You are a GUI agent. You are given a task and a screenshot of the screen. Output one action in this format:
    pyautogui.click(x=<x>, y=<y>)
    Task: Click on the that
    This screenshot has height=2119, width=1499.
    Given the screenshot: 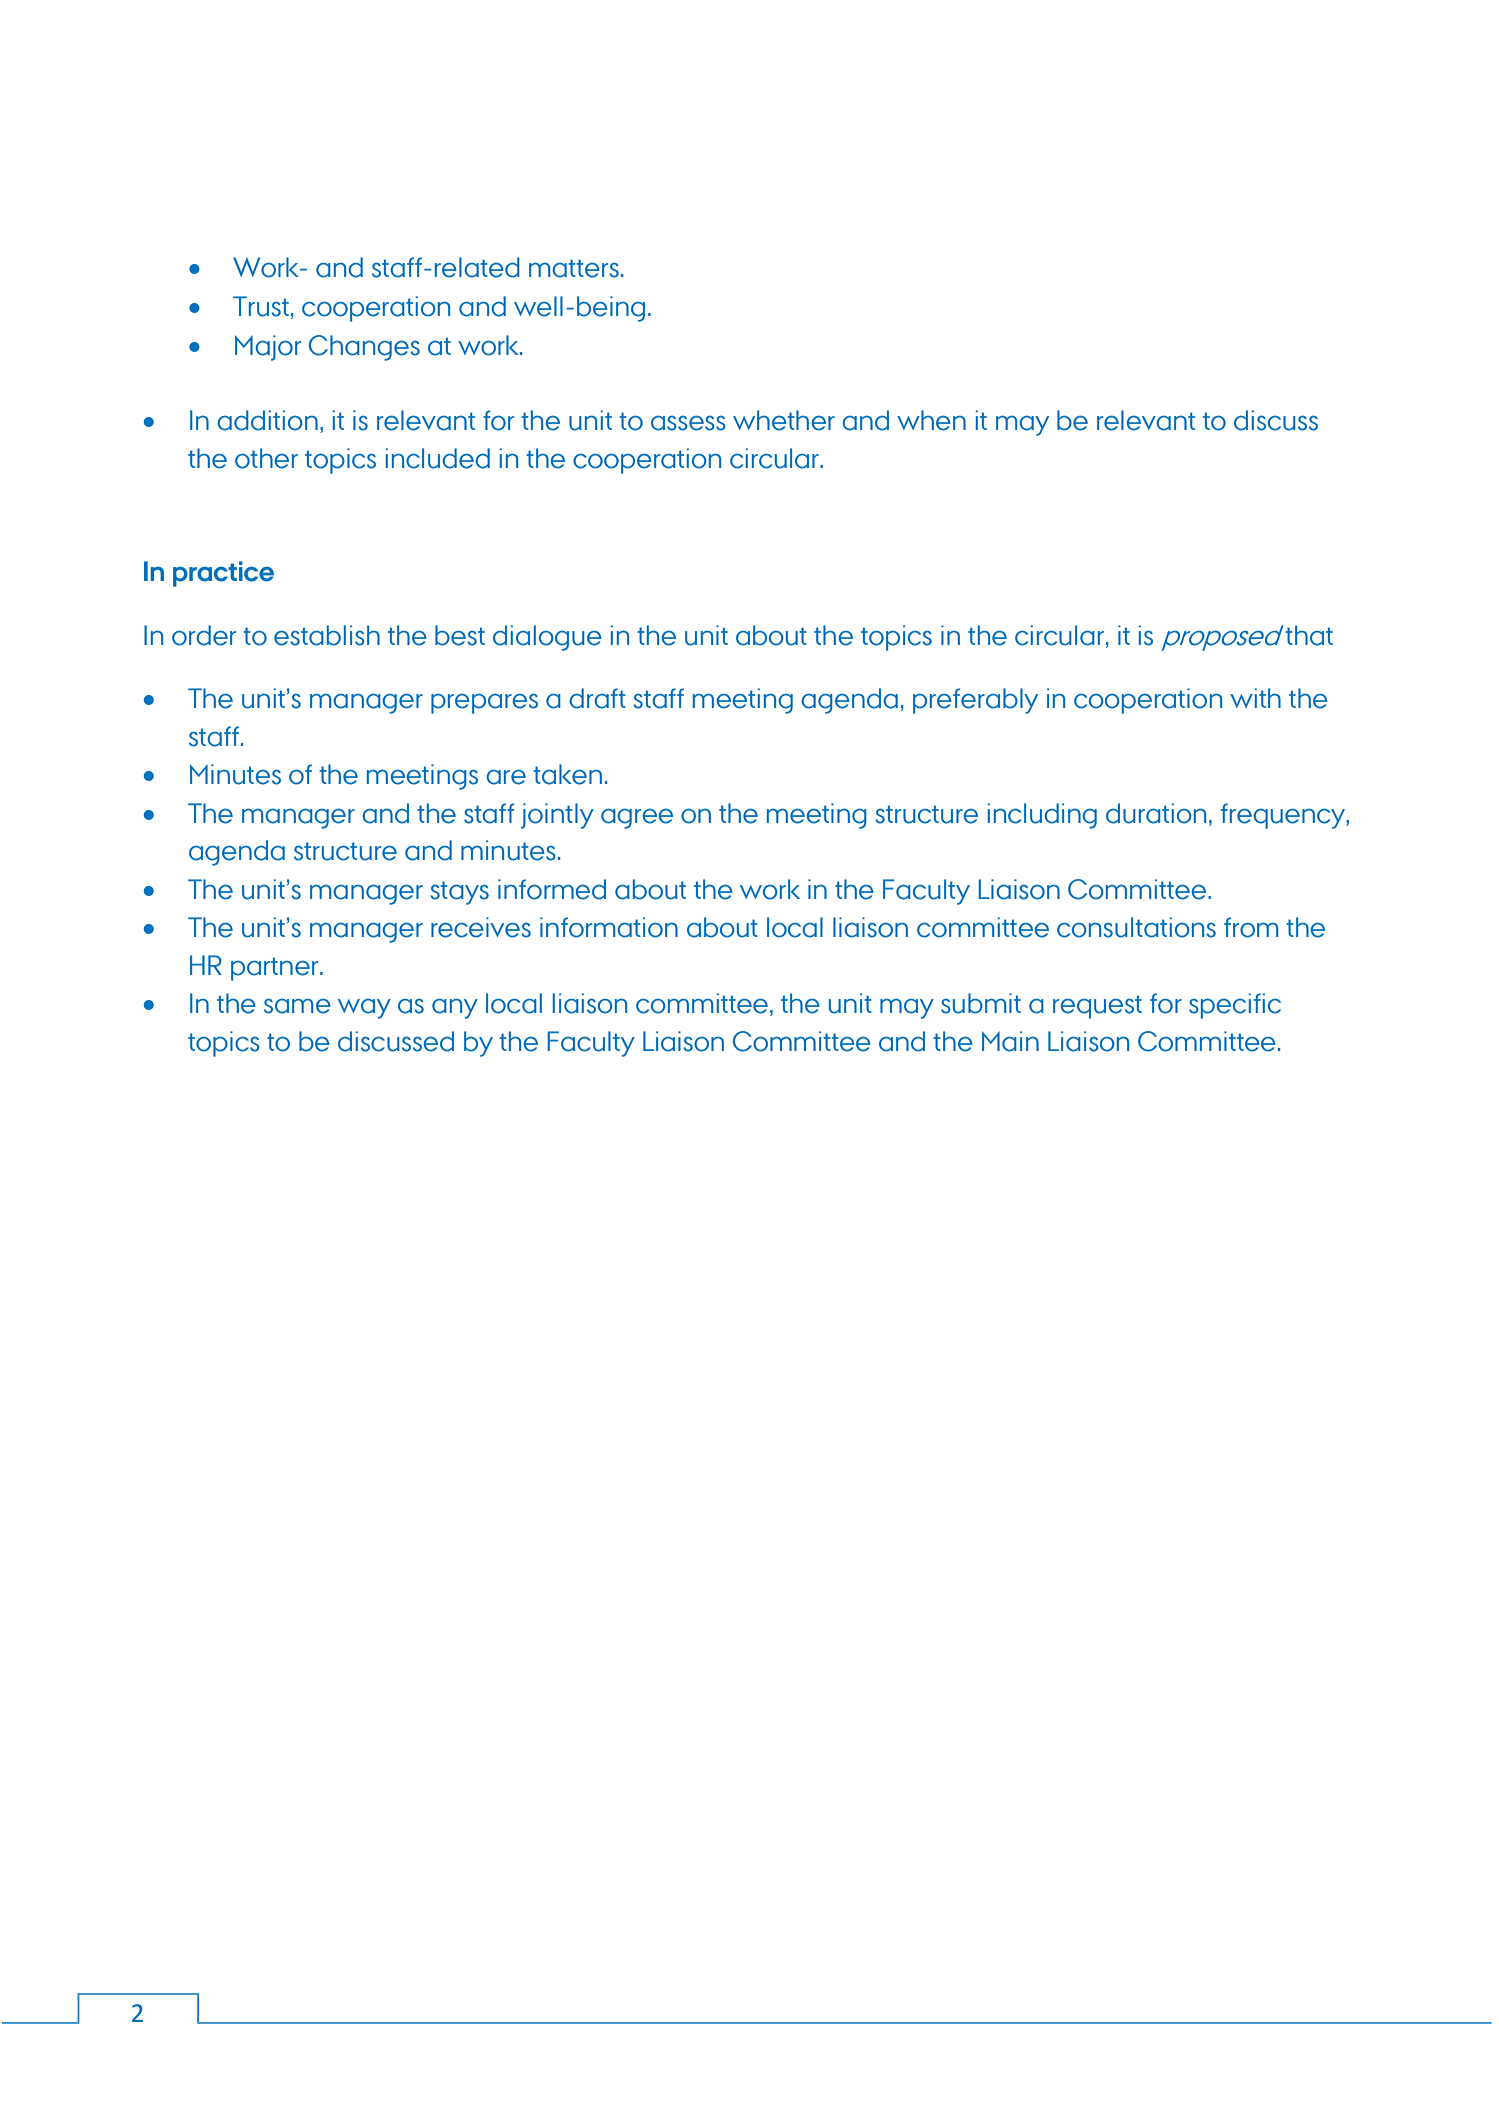 What is the action you would take?
    pyautogui.click(x=1309, y=635)
